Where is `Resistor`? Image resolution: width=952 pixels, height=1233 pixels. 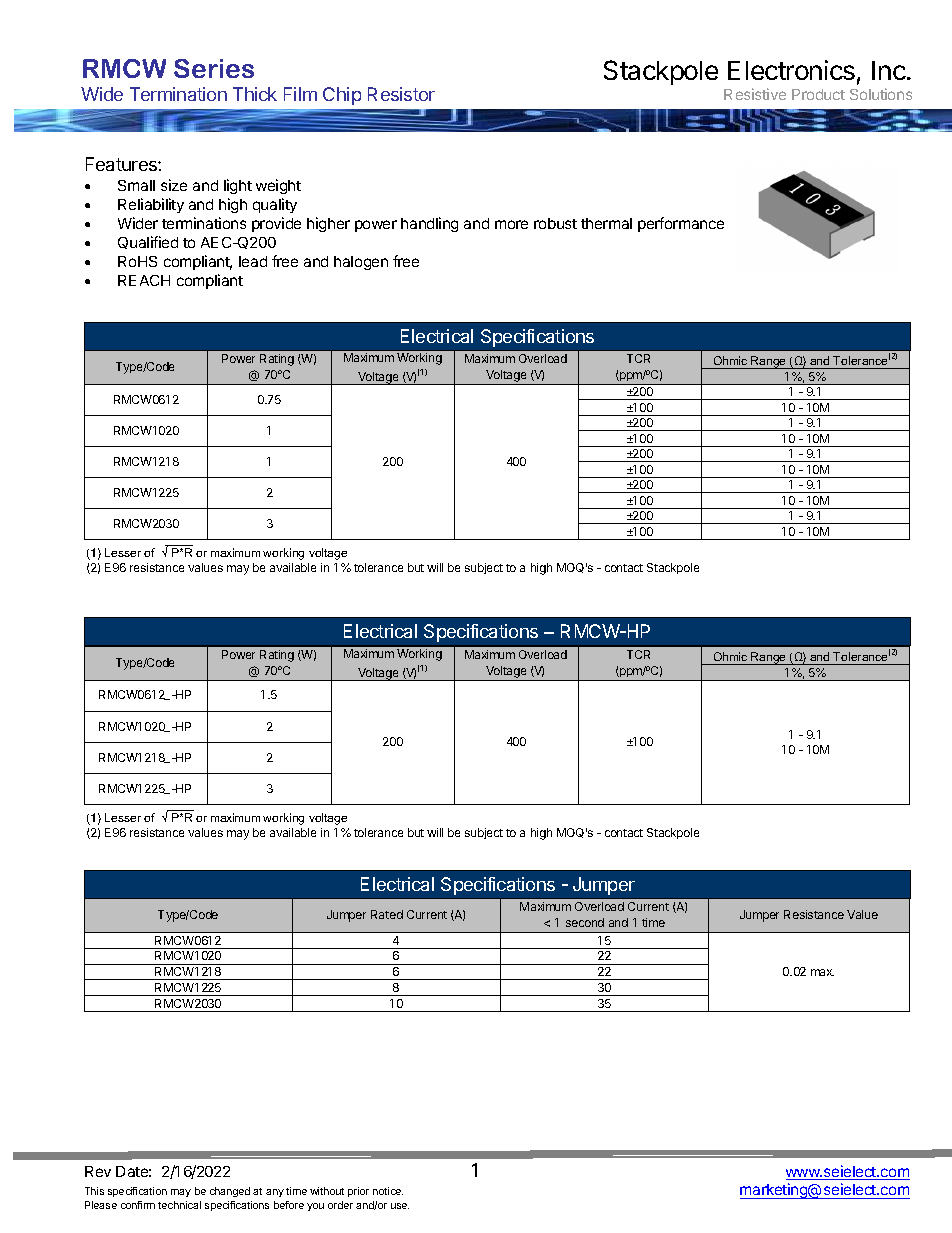
Resistor is located at coordinates (401, 94).
